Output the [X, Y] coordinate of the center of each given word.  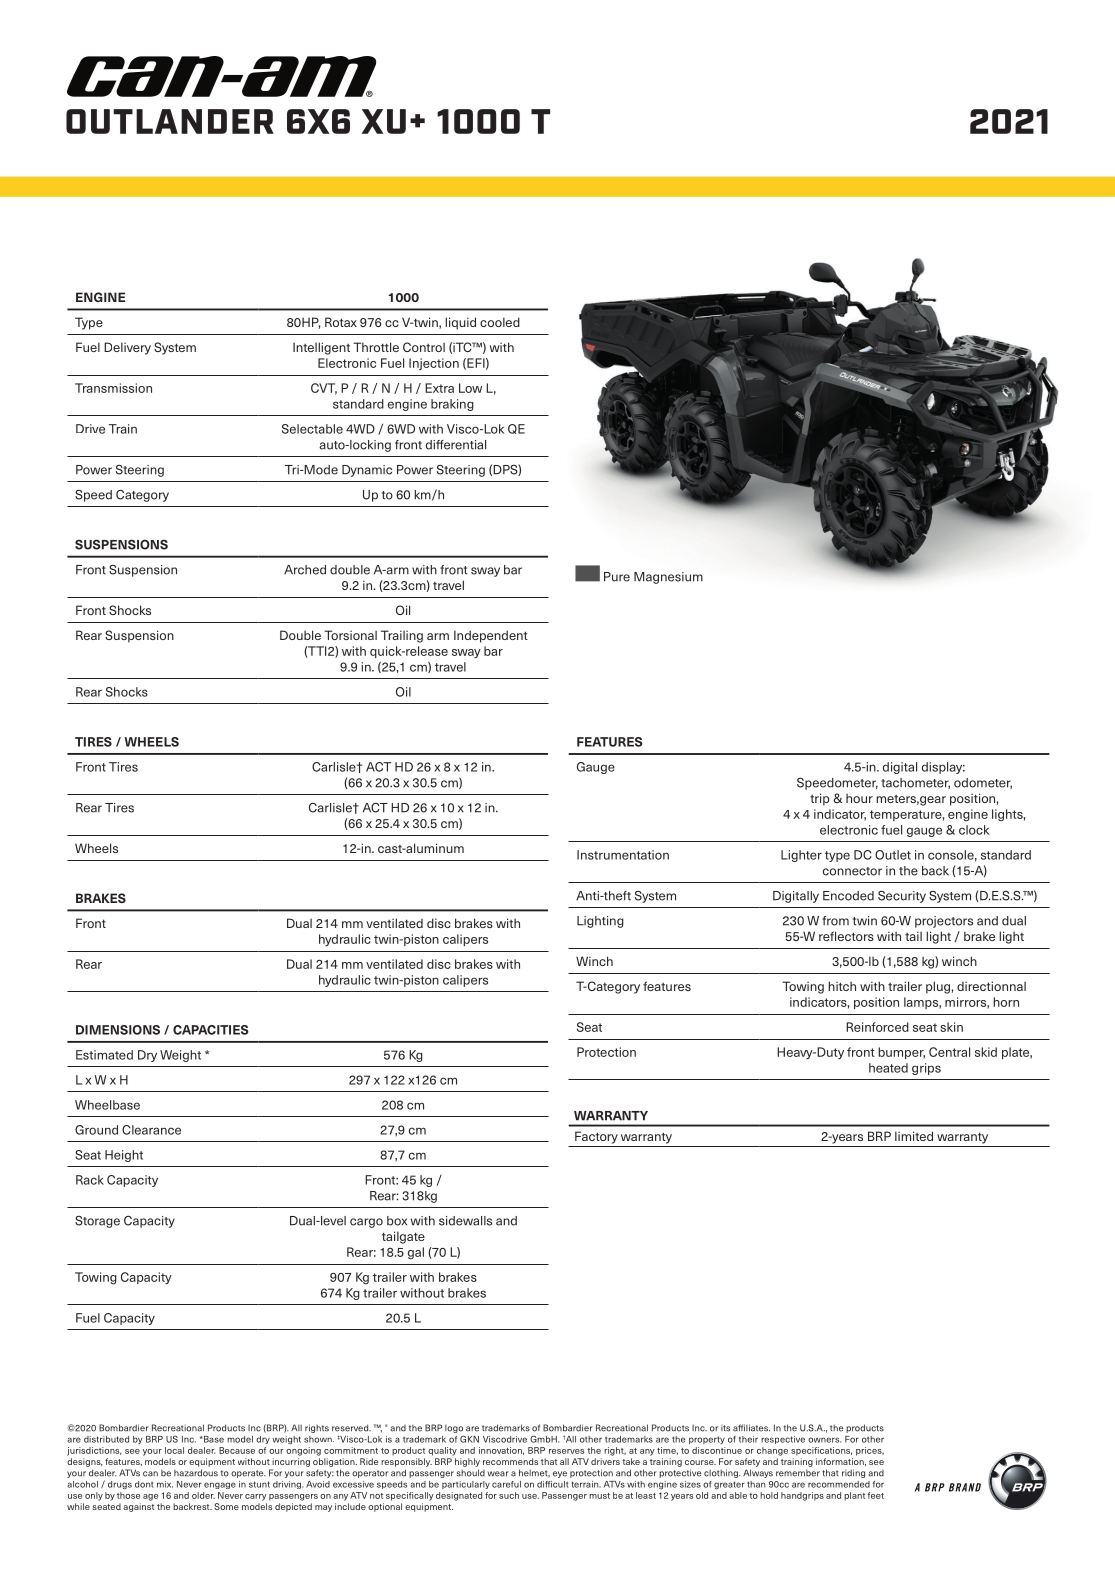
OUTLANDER [170, 121]
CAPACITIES [210, 1030]
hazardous [196, 1473]
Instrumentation [623, 855]
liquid [460, 323]
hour [859, 798]
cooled [500, 322]
